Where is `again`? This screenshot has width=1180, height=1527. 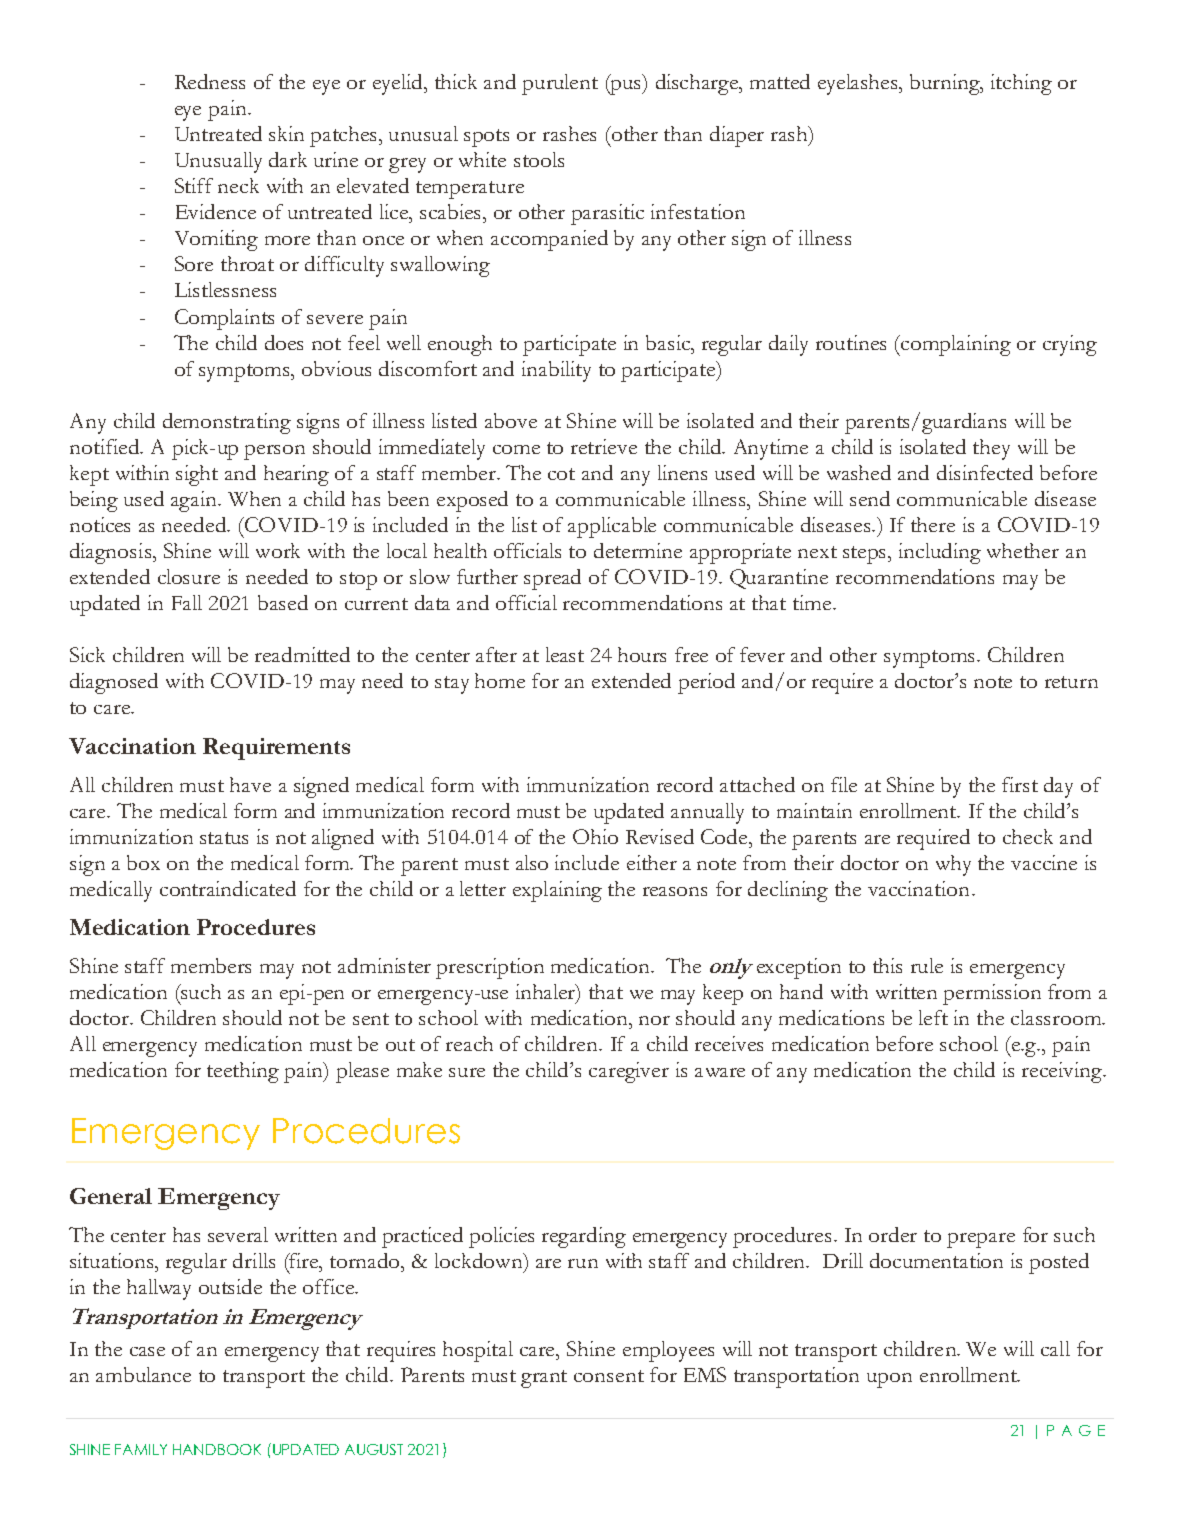 again is located at coordinates (195, 501).
